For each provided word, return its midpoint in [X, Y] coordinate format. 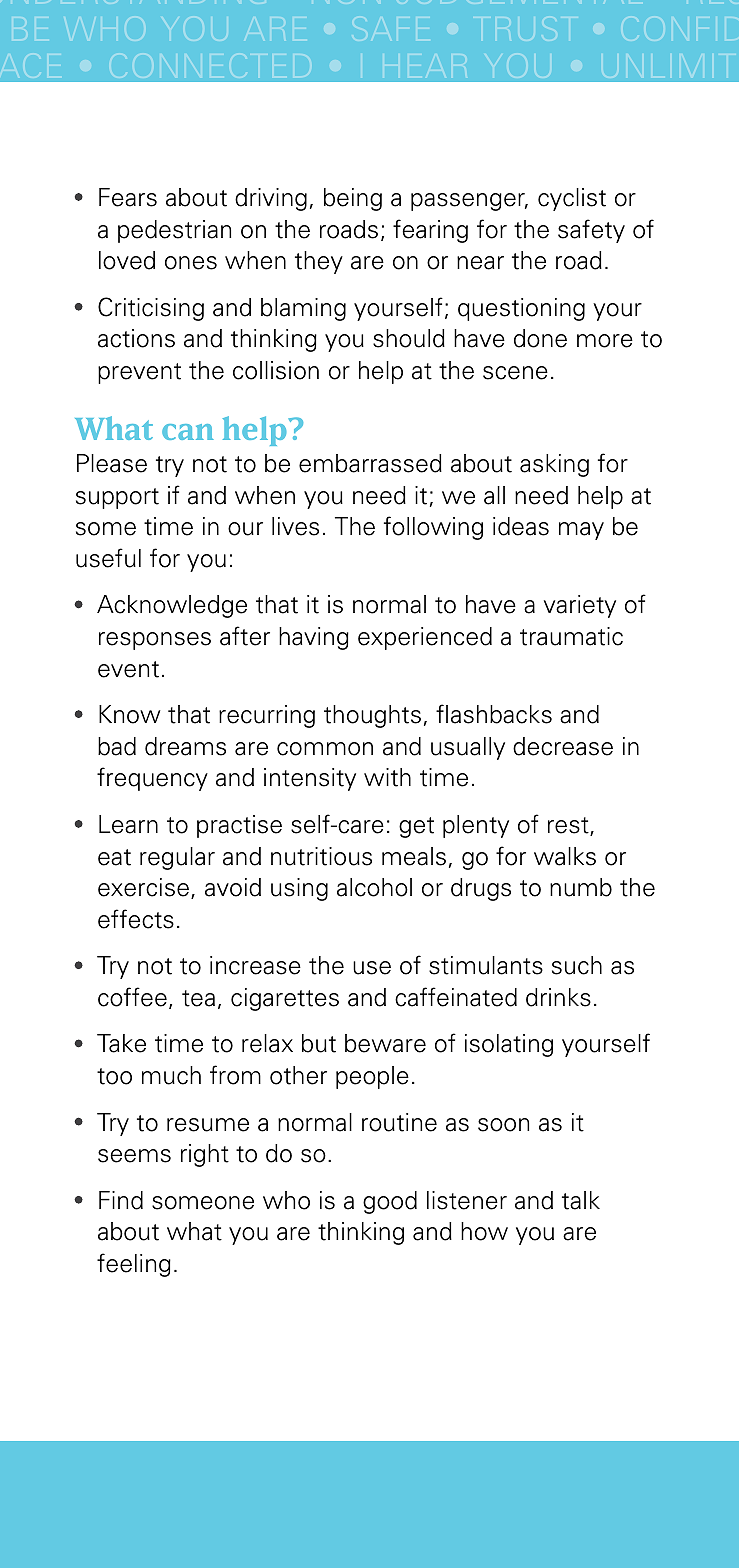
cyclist [572, 199]
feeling [134, 1265]
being [353, 199]
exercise [143, 887]
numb [581, 887]
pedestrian [174, 231]
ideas [521, 526]
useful [108, 558]
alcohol [374, 887]
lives [295, 526]
